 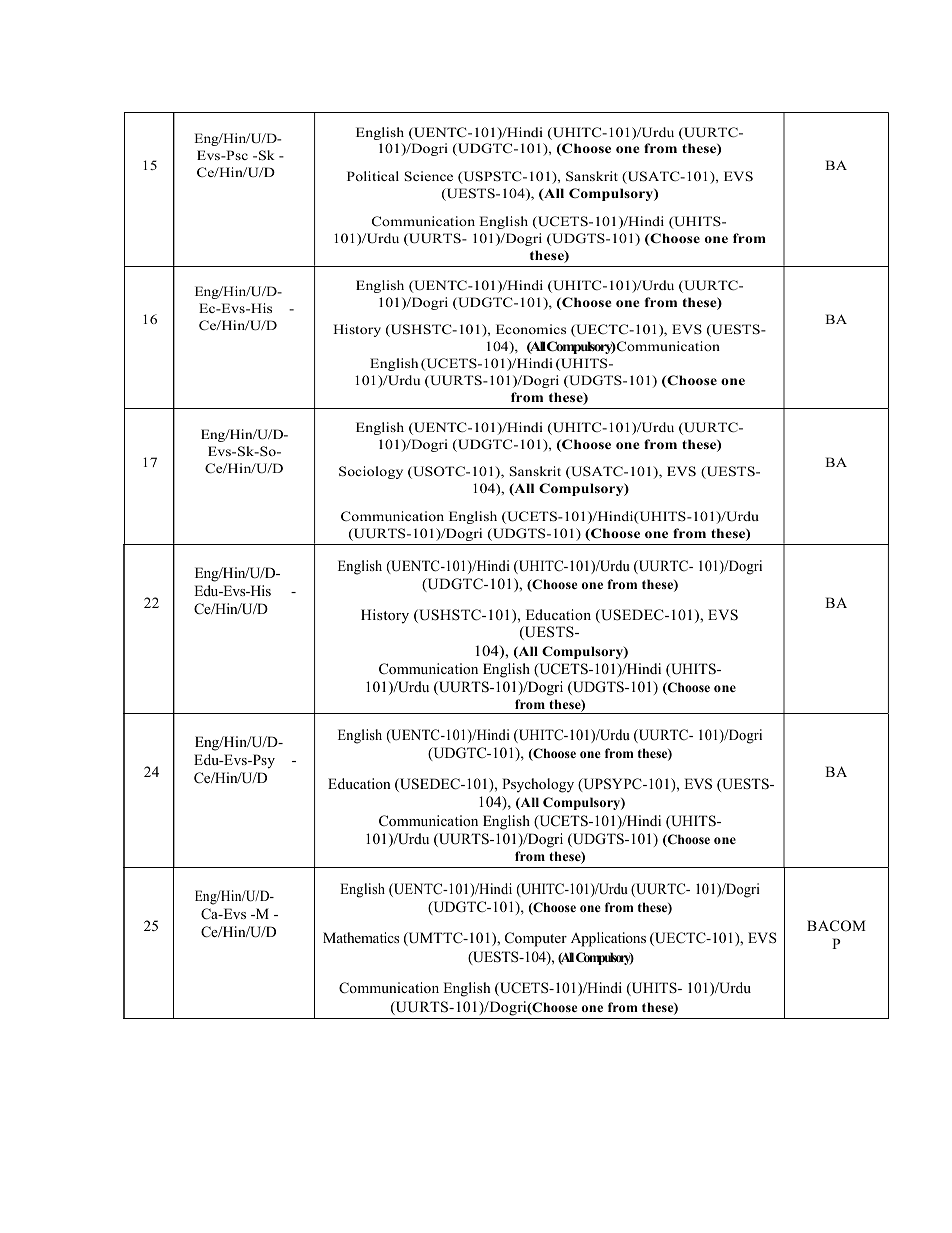 What do you see at coordinates (608, 939) in the screenshot?
I see `Applications` at bounding box center [608, 939].
